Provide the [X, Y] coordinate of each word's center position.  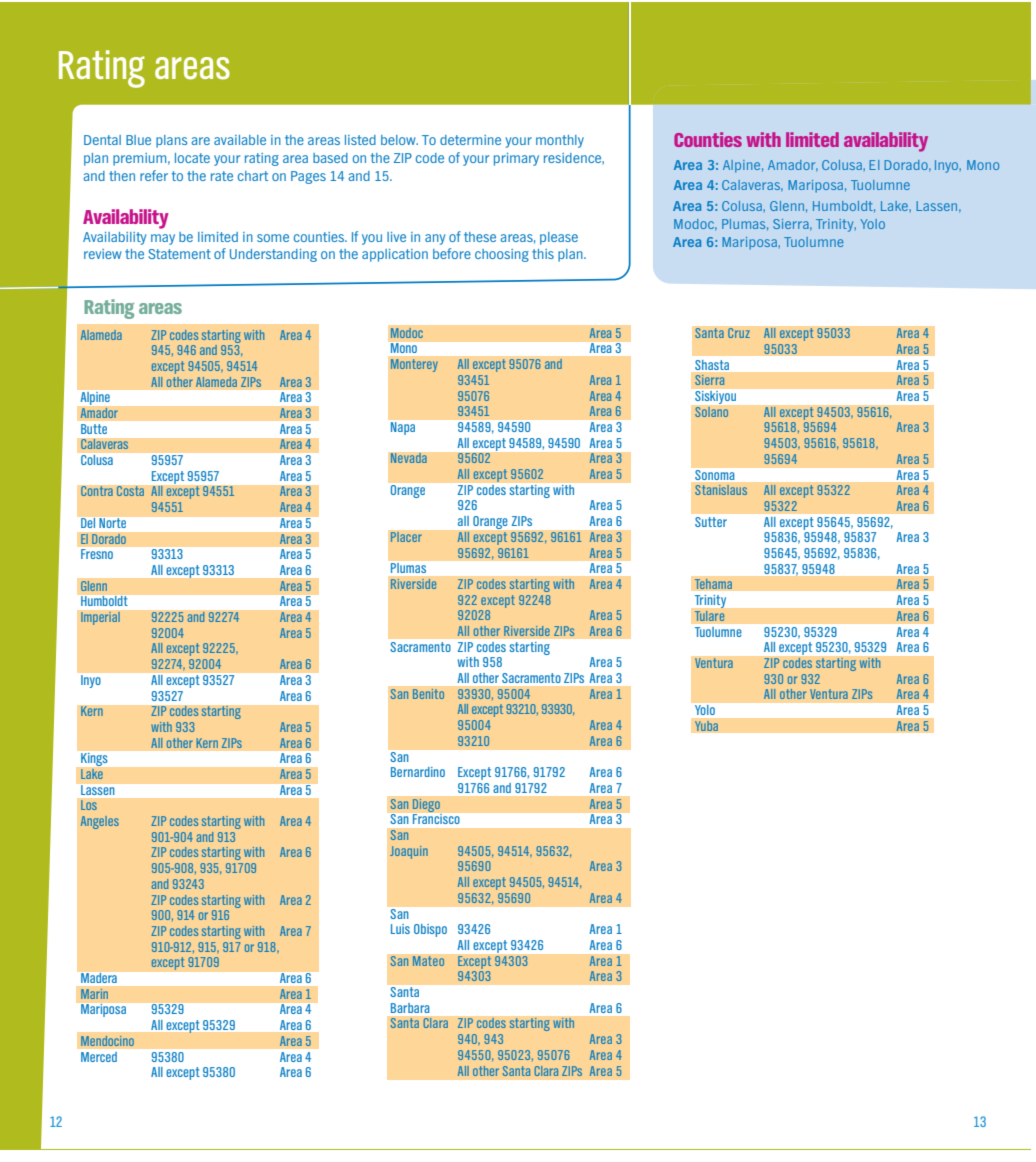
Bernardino [418, 772]
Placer [406, 537]
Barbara [410, 1008]
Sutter [711, 522]
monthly [560, 141]
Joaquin [409, 852]
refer [154, 175]
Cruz [739, 333]
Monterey [414, 365]
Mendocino [107, 1041]
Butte [94, 429]
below [399, 140]
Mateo [428, 961]
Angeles [100, 822]
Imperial [100, 618]
